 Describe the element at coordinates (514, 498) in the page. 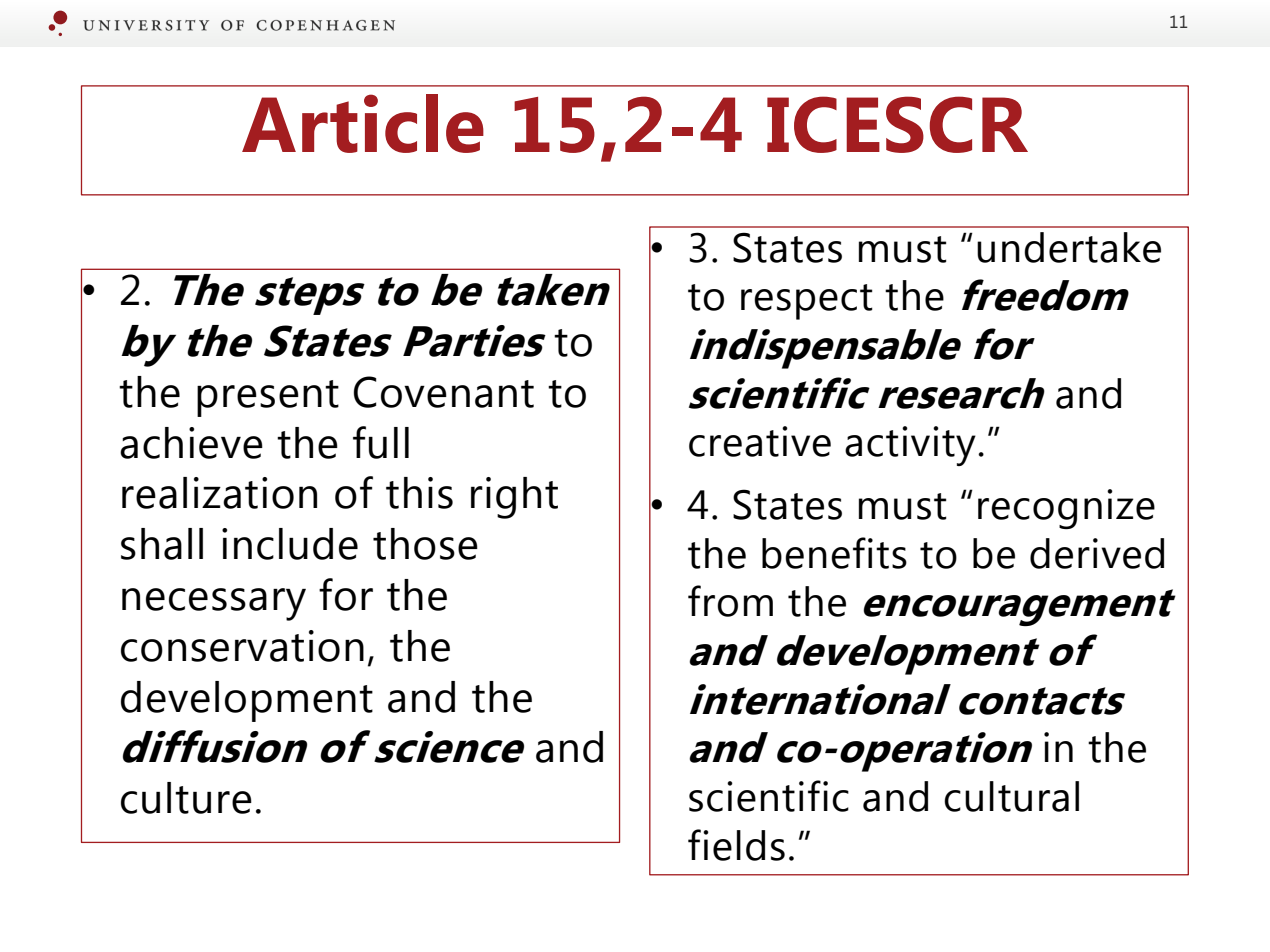

I see `right` at that location.
